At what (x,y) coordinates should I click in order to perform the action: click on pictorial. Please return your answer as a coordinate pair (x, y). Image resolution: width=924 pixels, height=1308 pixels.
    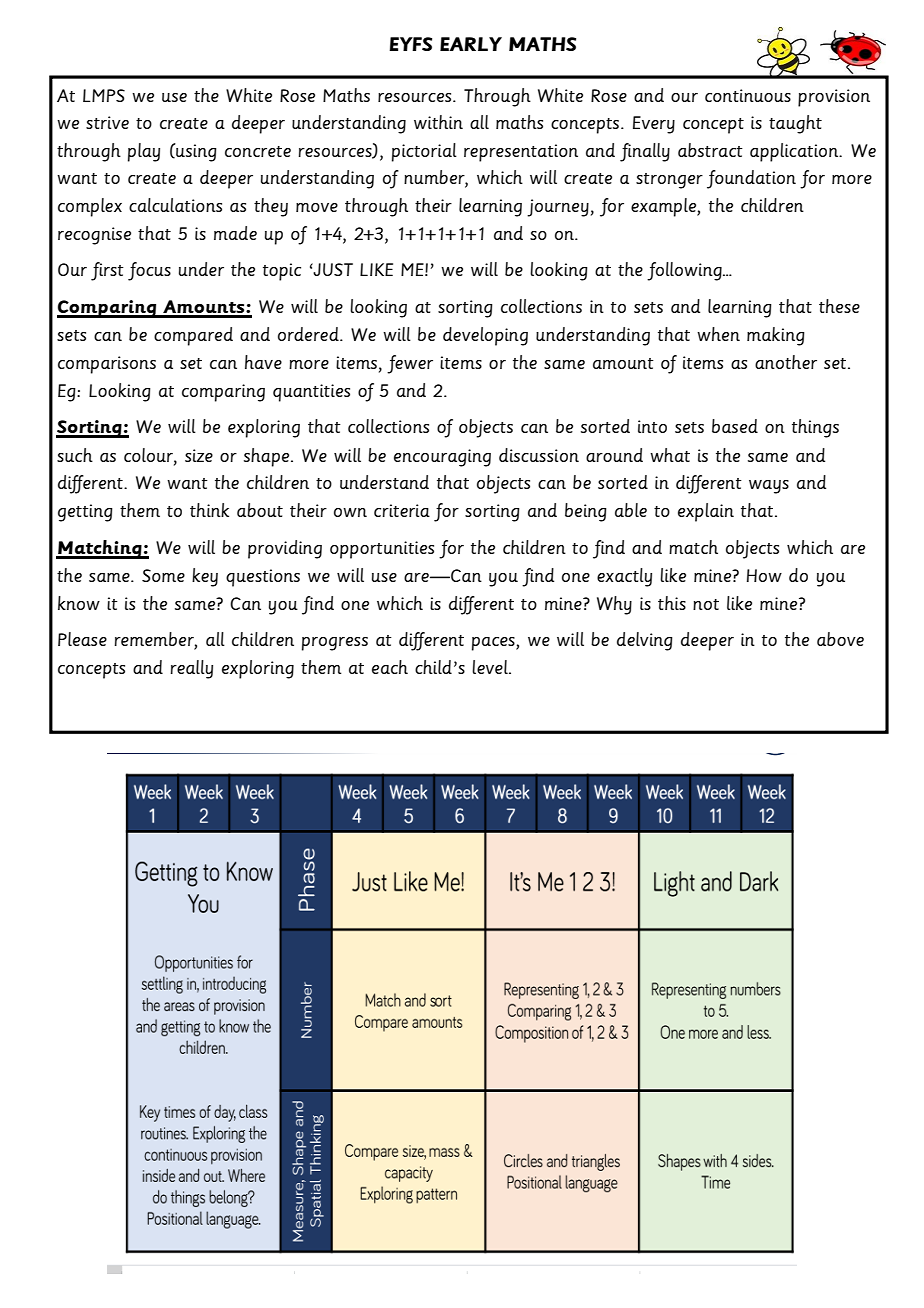
    Looking at the image, I should click on (424, 152).
